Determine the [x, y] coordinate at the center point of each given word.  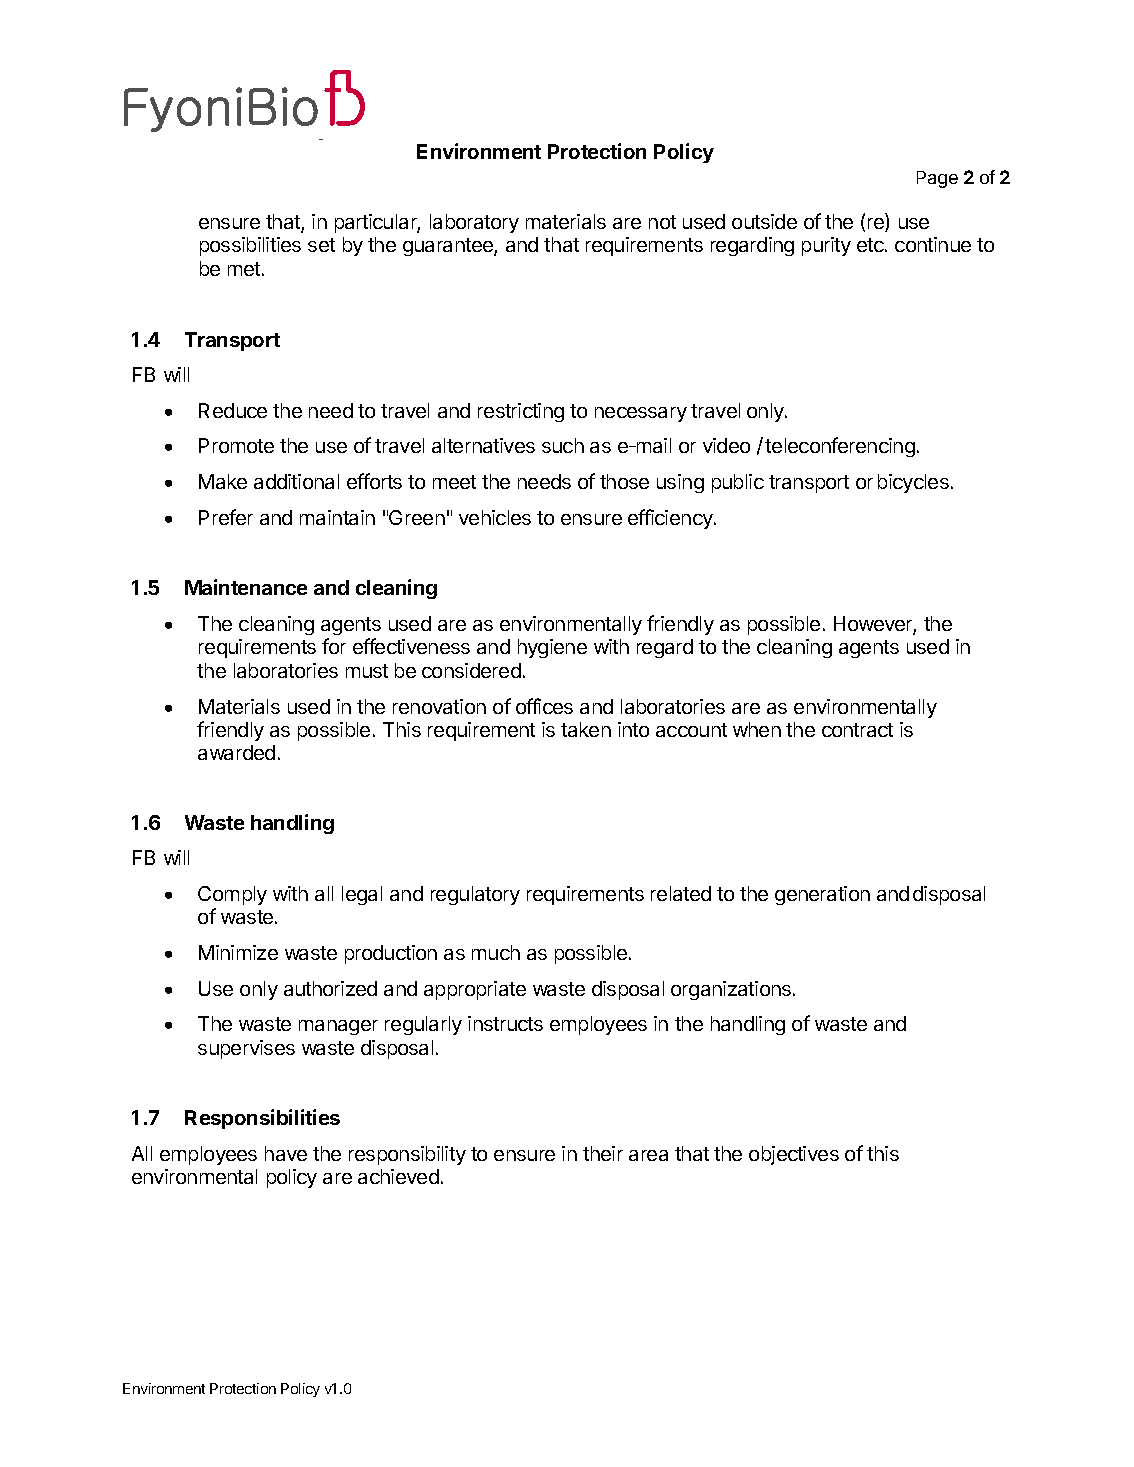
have [286, 1153]
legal [362, 895]
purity [826, 246]
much [496, 952]
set [321, 245]
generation [822, 895]
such [563, 445]
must [367, 671]
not [662, 222]
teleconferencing [840, 447]
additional [296, 481]
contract [857, 730]
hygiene [552, 648]
